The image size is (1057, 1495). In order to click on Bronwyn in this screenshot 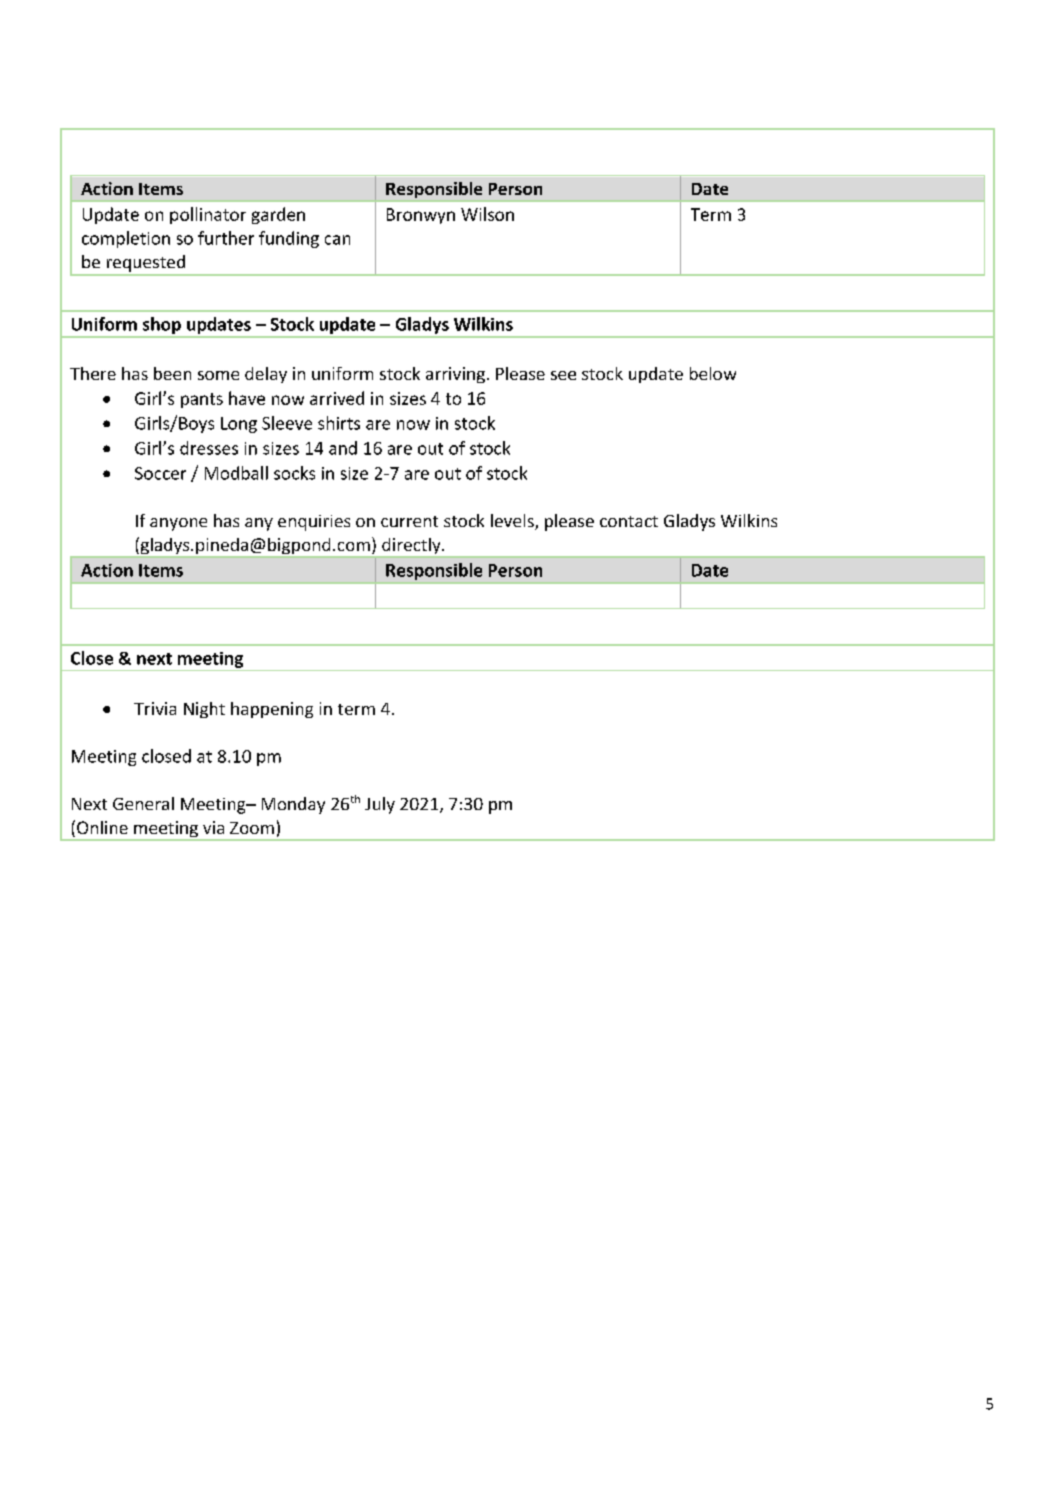, I will do `click(421, 216)`.
